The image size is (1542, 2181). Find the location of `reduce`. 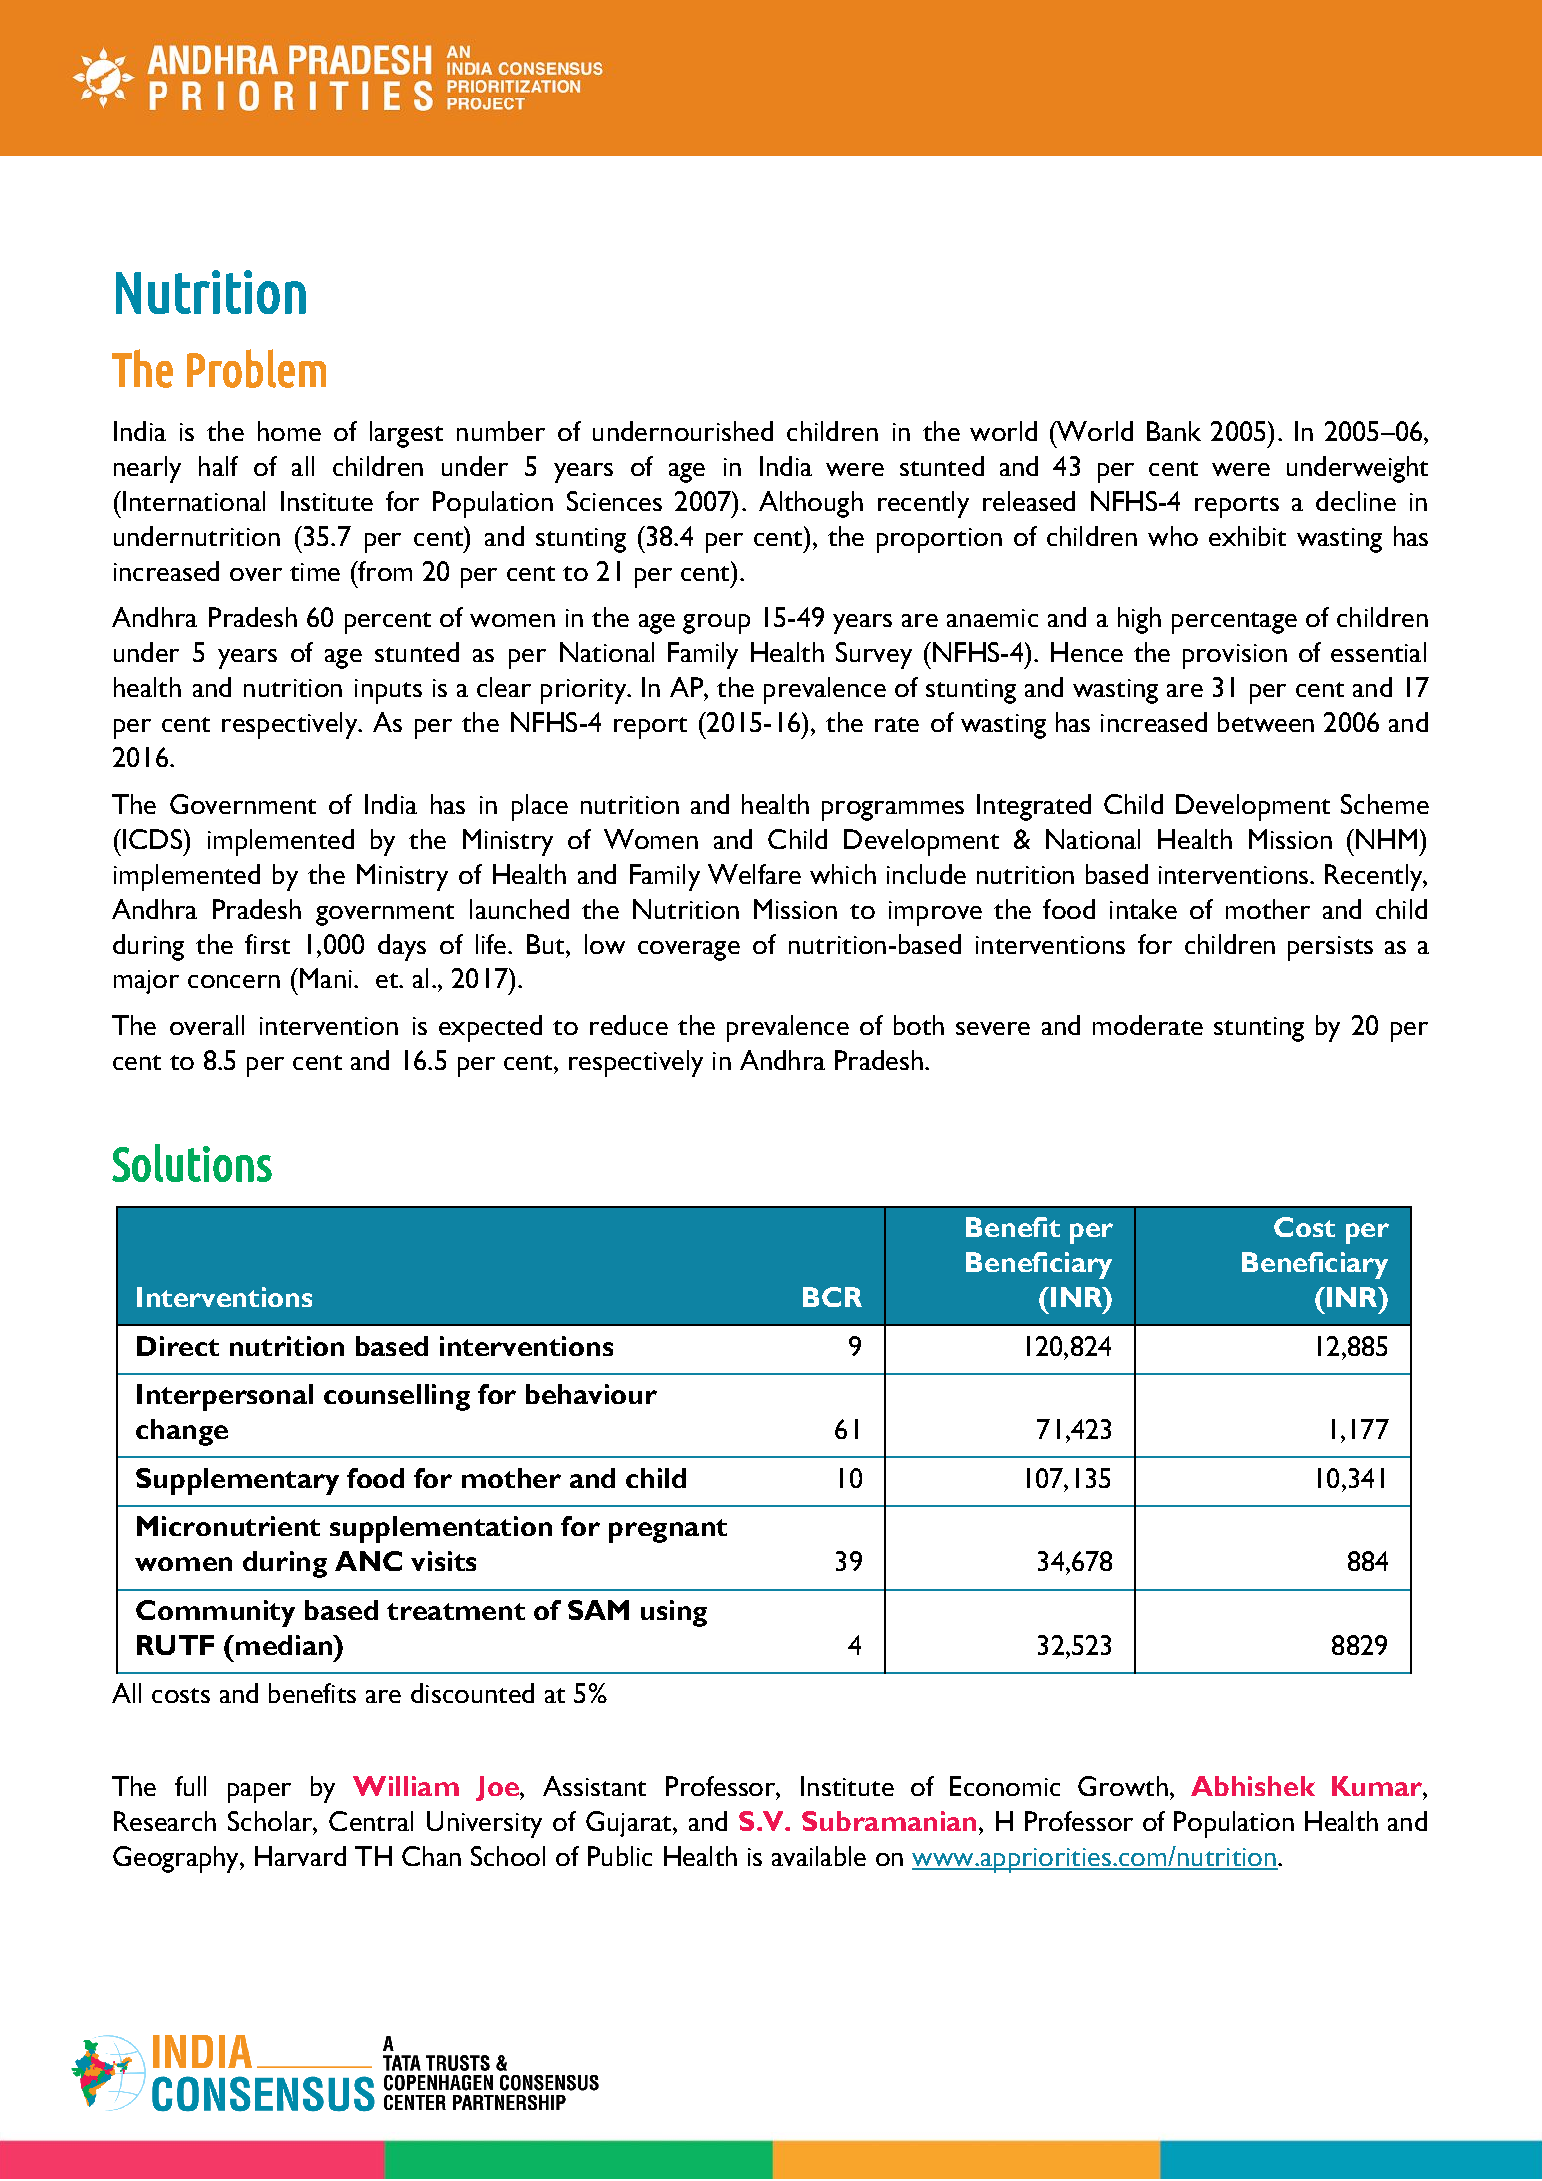

reduce is located at coordinates (629, 1025).
